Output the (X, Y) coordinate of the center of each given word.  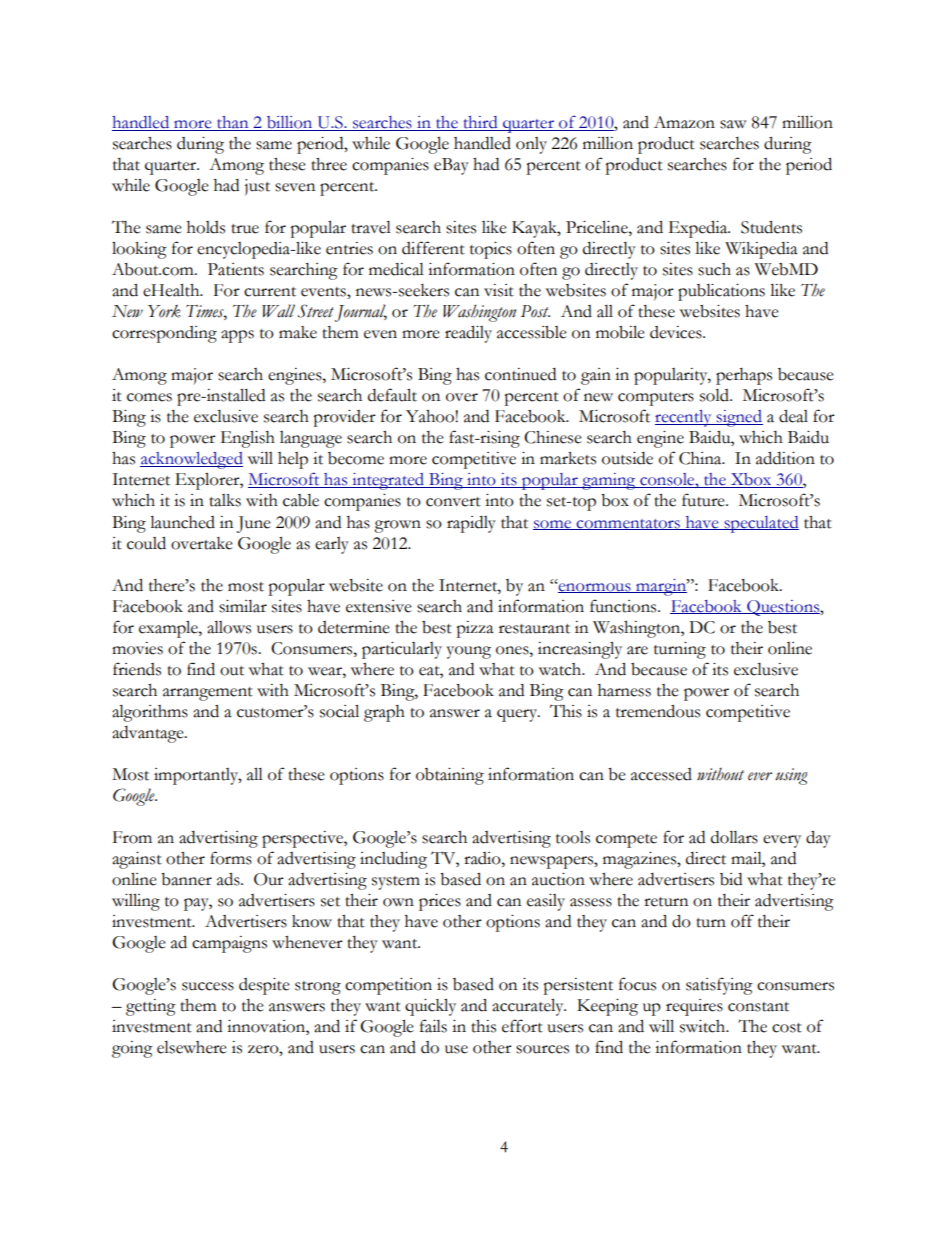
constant (758, 1007)
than (233, 123)
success (208, 986)
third (480, 123)
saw (733, 124)
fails (433, 1026)
